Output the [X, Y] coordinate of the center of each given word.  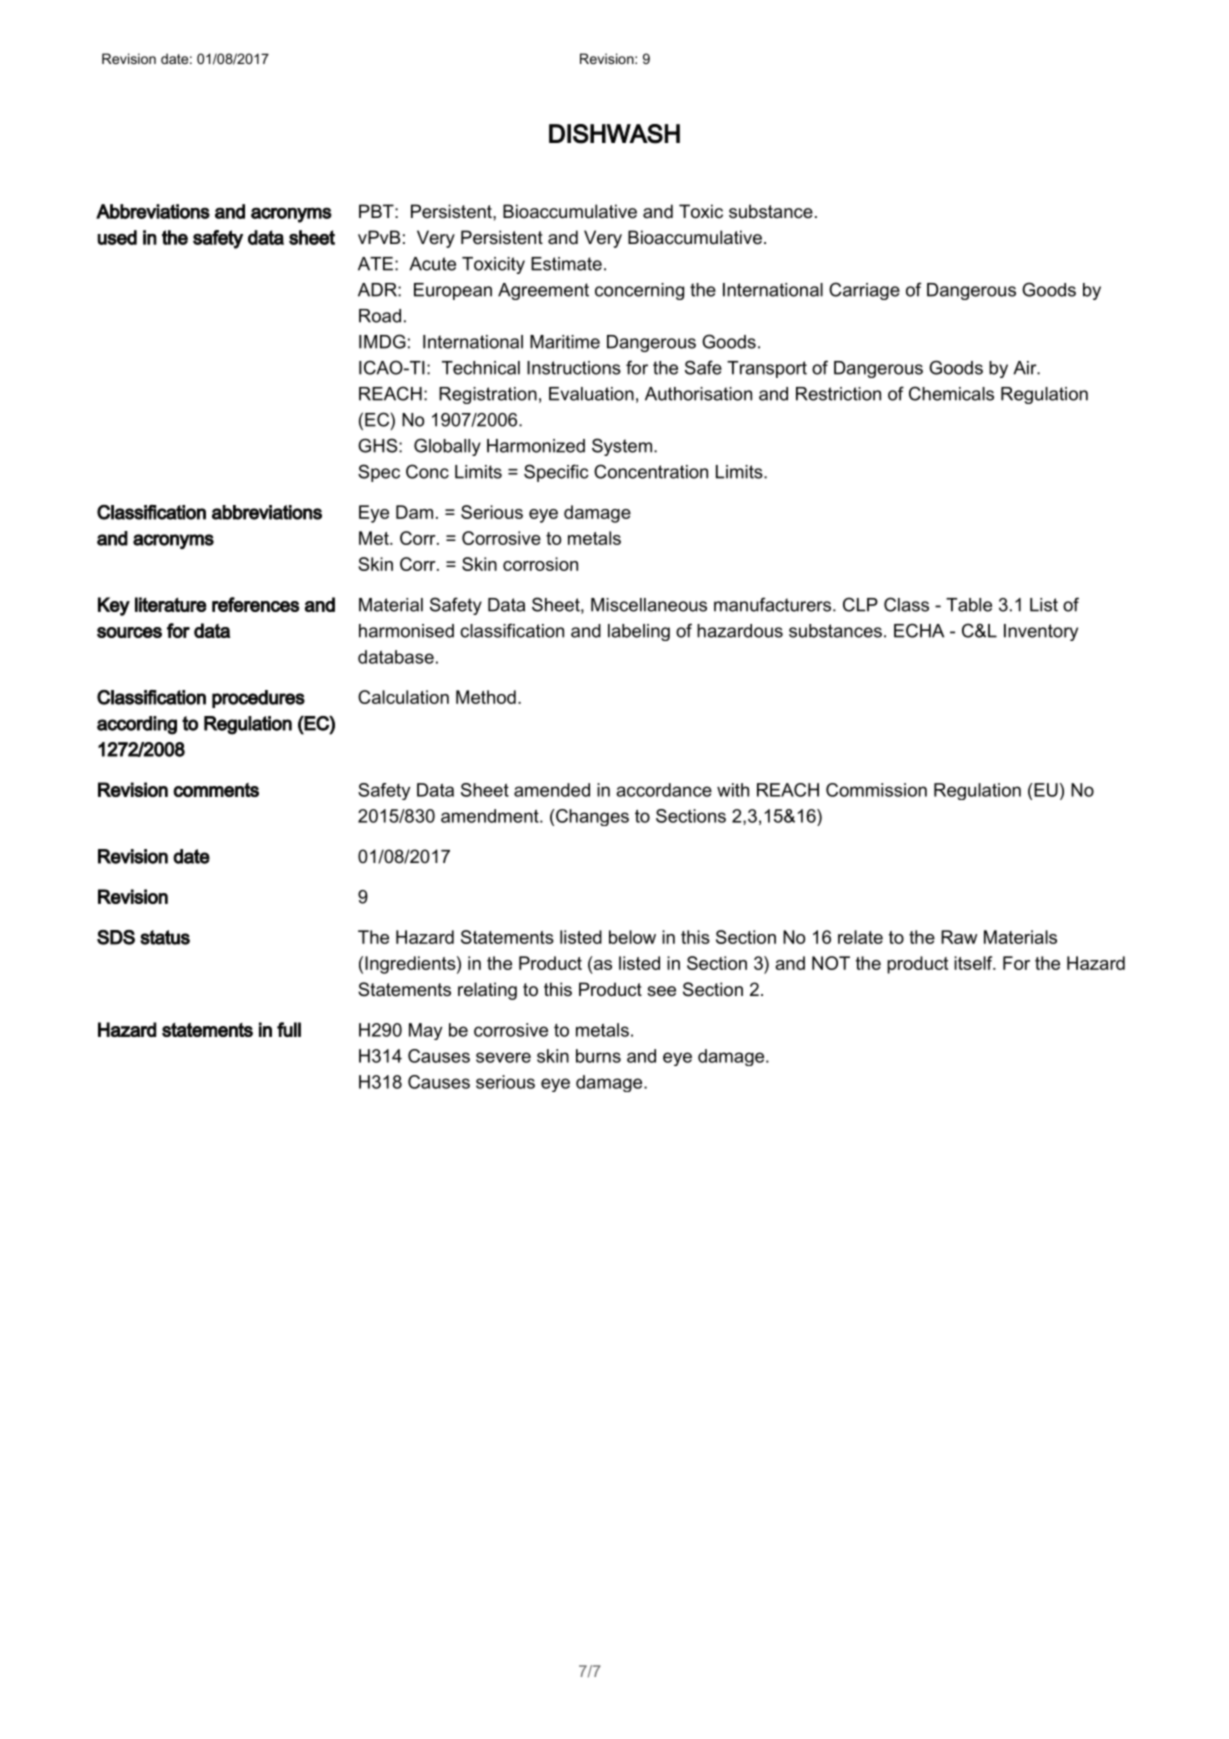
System [622, 447]
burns [598, 1056]
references [256, 604]
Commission [876, 790]
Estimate [566, 264]
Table [969, 605]
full [289, 1029]
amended [552, 790]
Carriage [864, 291]
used [117, 237]
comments [216, 790]
